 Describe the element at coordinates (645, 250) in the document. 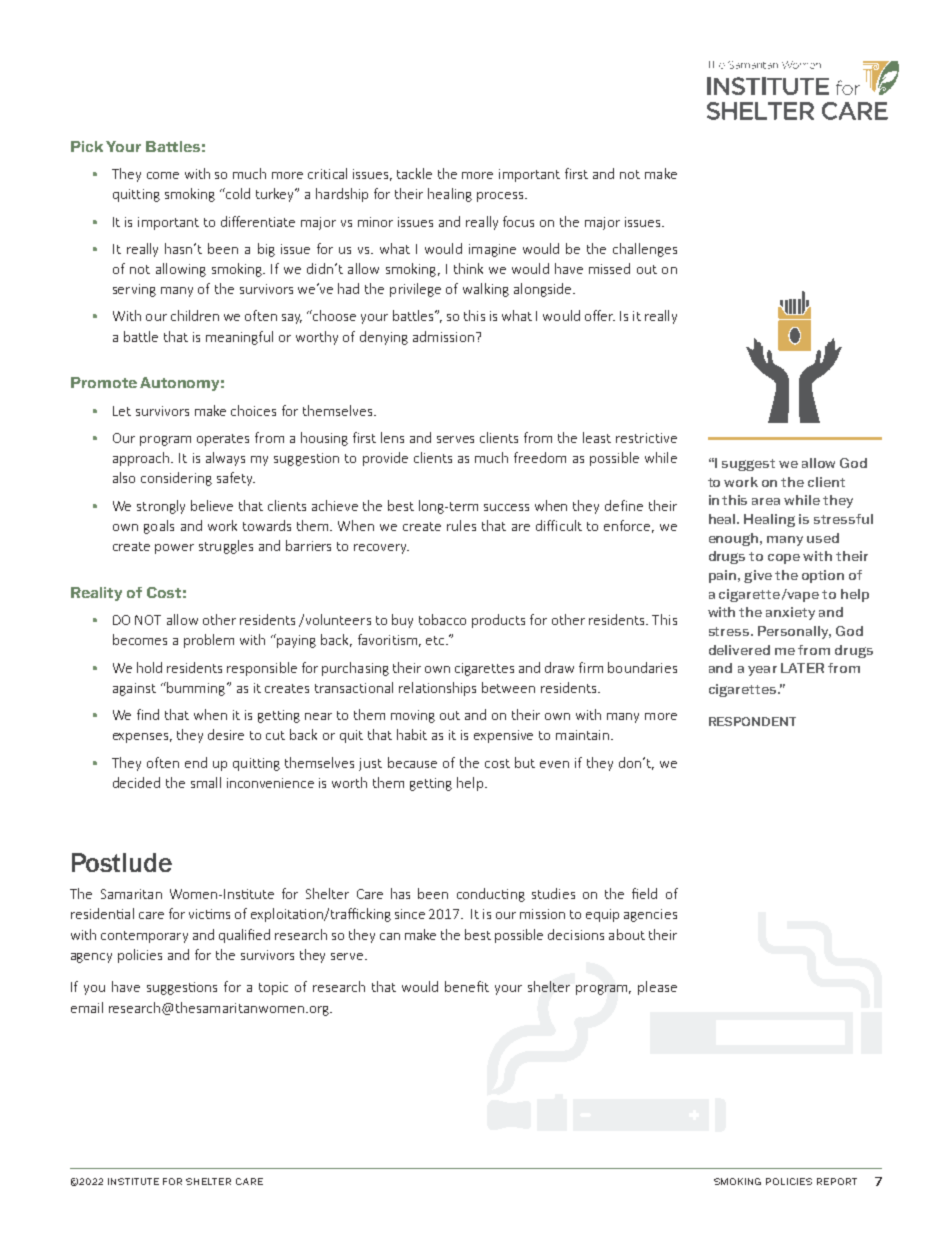

I see `challenges` at that location.
